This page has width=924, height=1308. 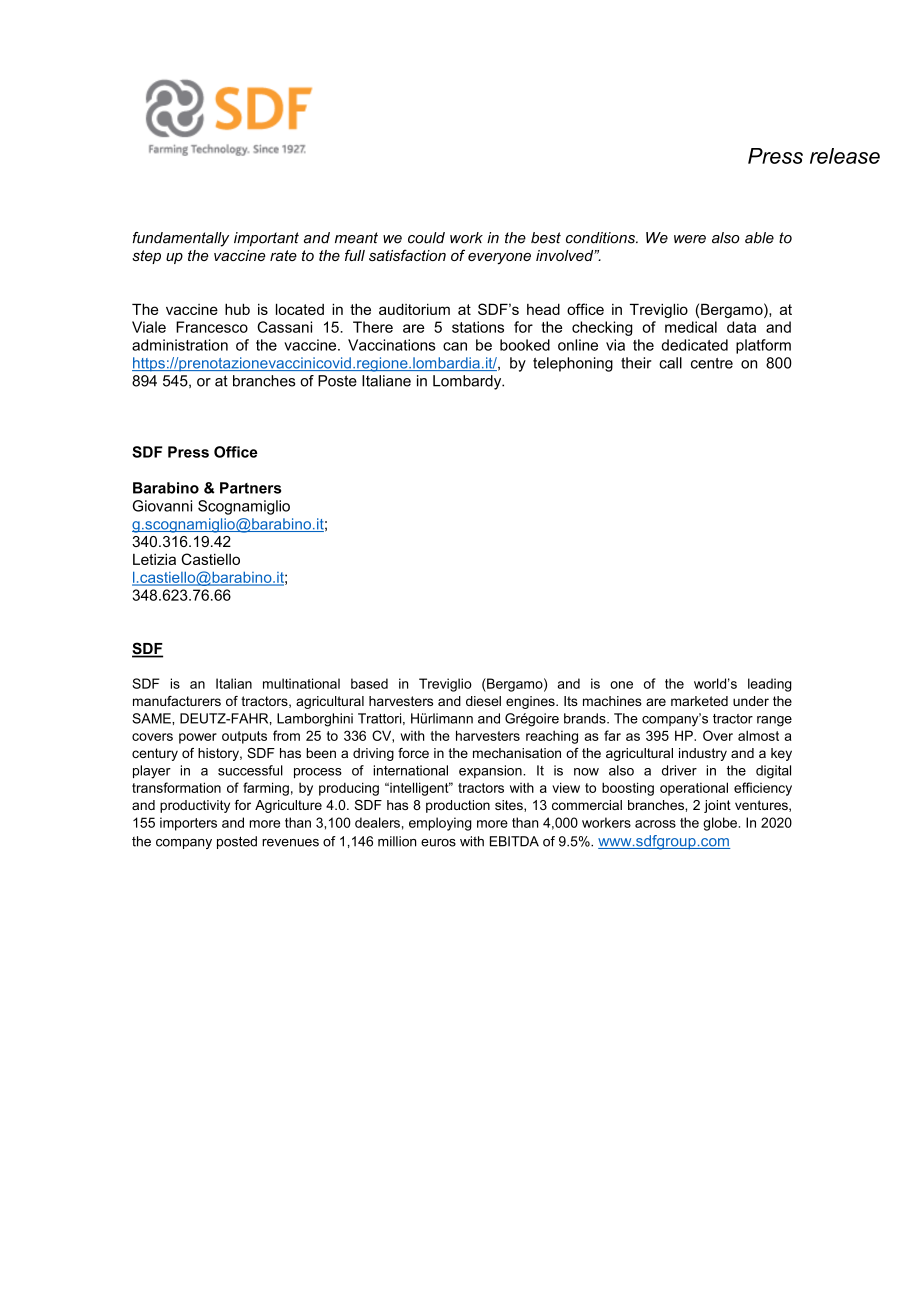 I want to click on booked, so click(x=525, y=345).
